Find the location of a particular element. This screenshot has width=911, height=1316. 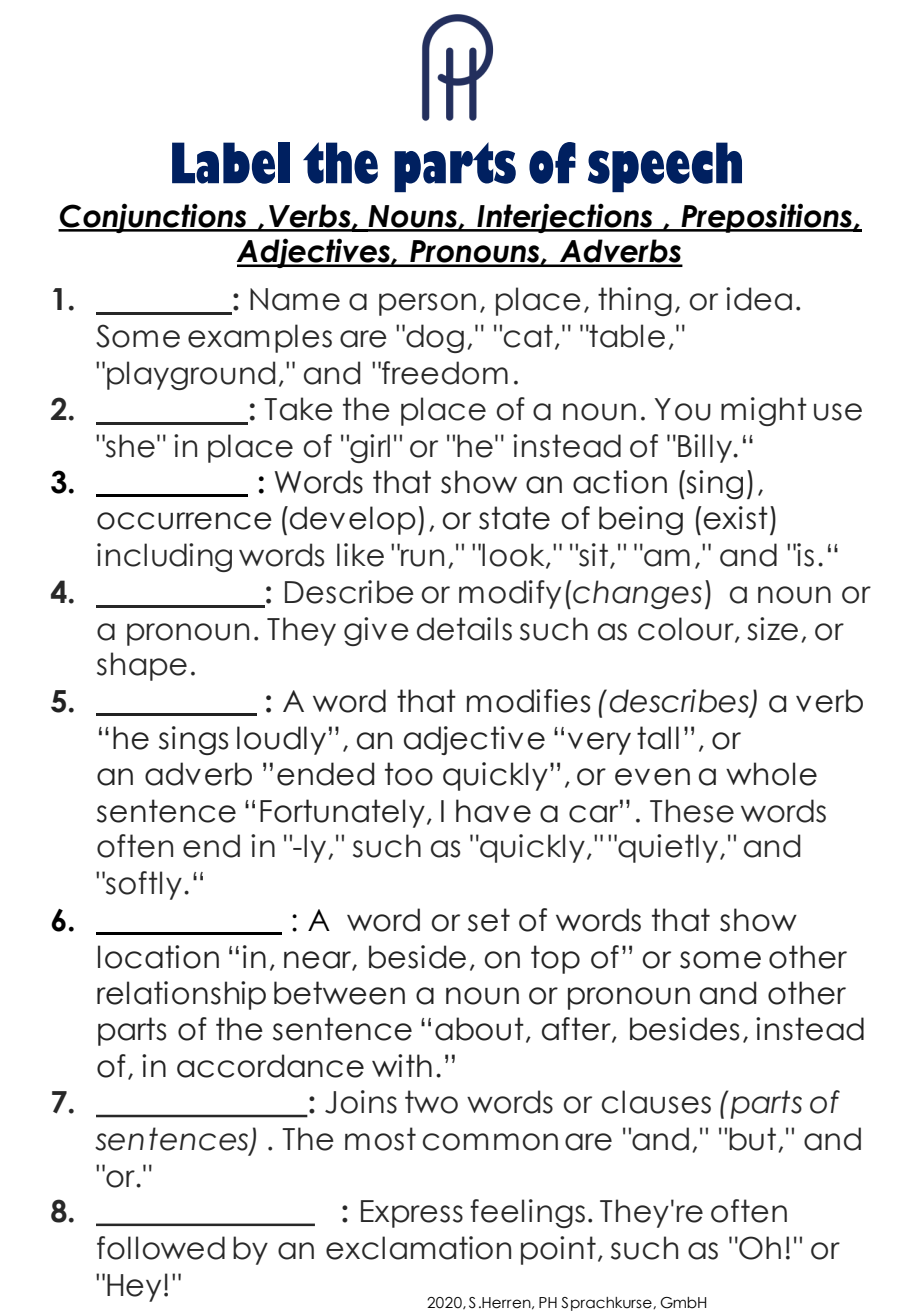

speech is located at coordinates (665, 167).
